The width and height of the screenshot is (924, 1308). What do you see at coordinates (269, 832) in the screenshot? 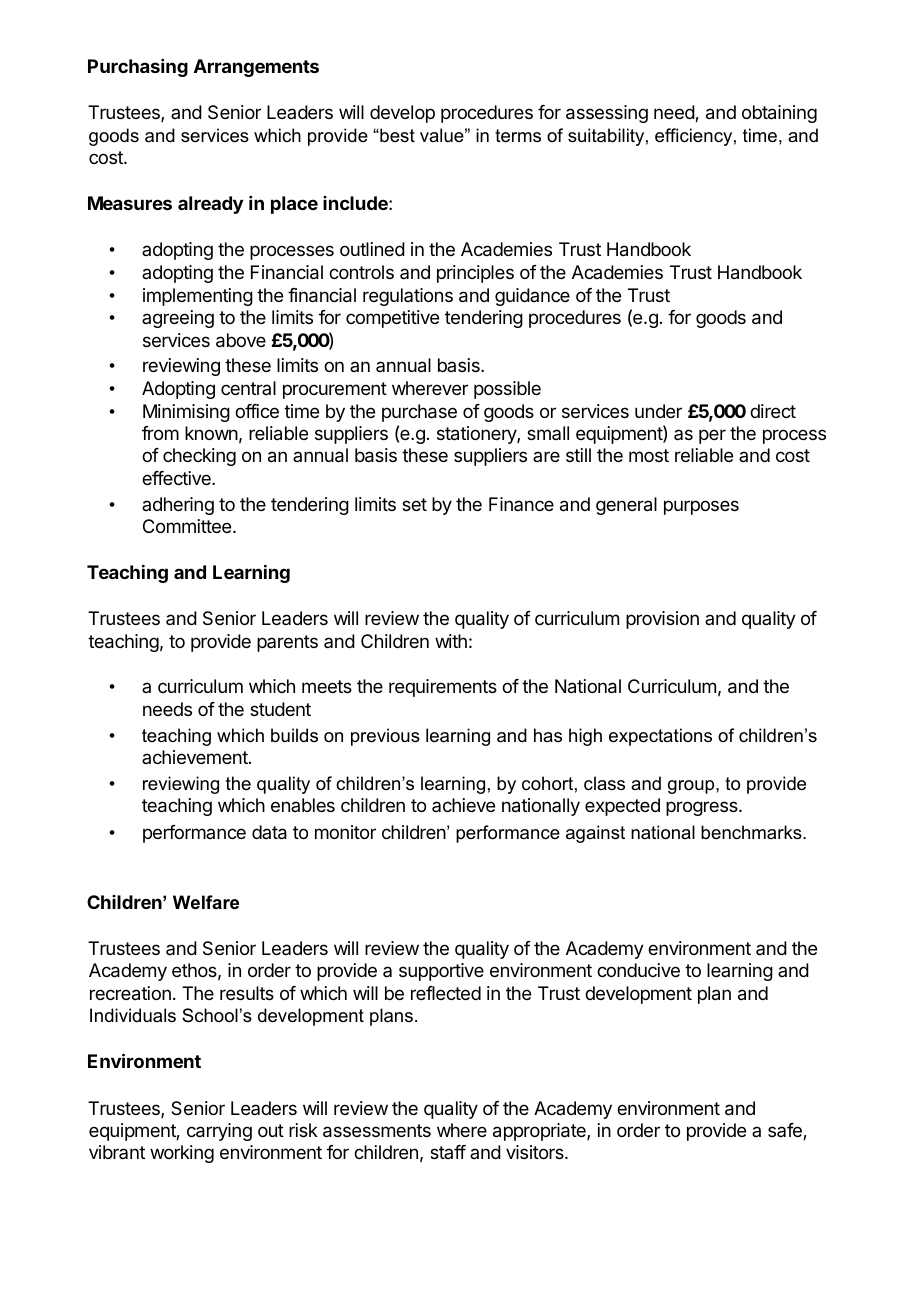
I see `data` at bounding box center [269, 832].
